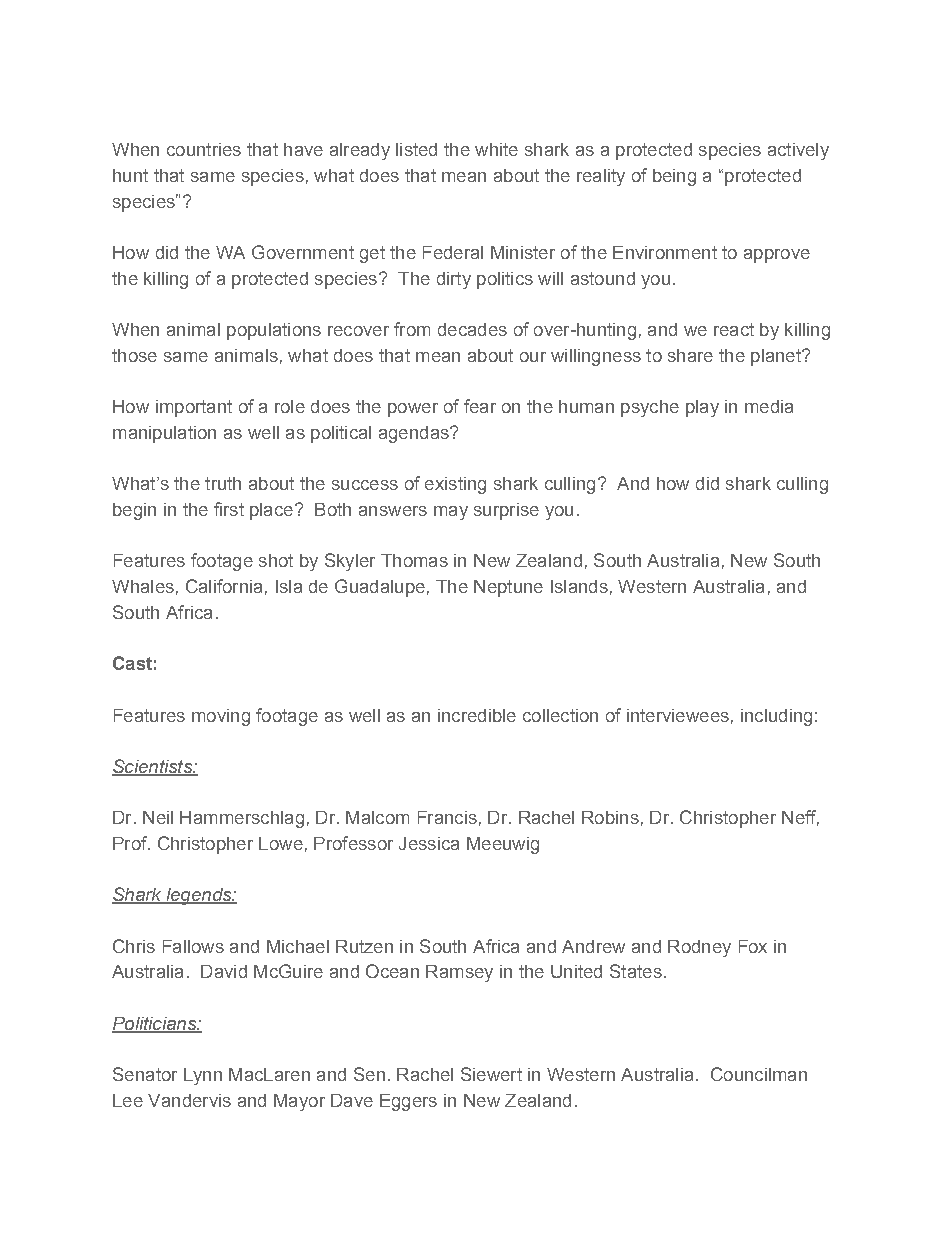 This screenshot has height=1233, width=952. What do you see at coordinates (678, 715) in the screenshot?
I see `interviewees` at bounding box center [678, 715].
